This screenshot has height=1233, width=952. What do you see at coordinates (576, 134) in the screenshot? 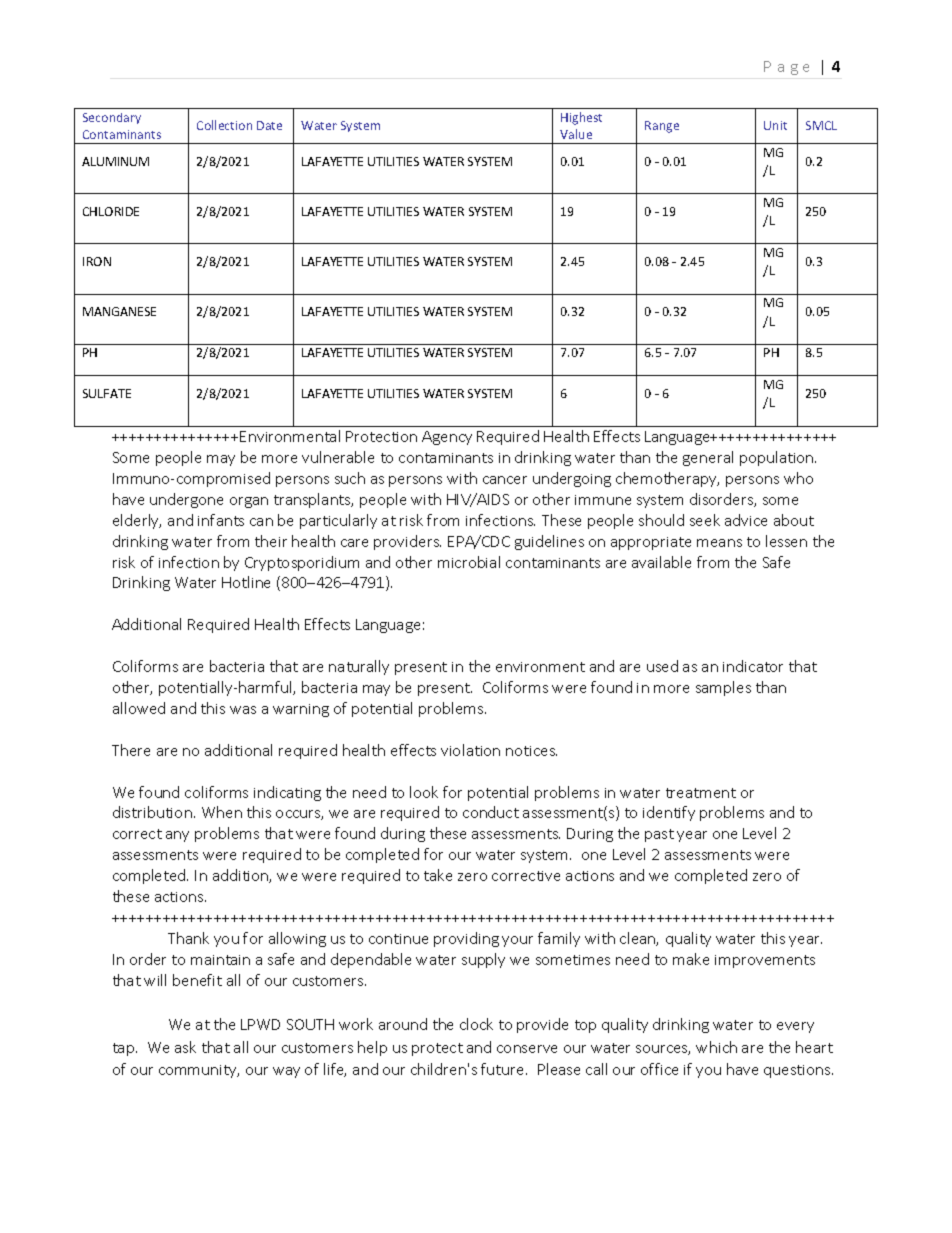
I see `Value` at bounding box center [576, 134].
